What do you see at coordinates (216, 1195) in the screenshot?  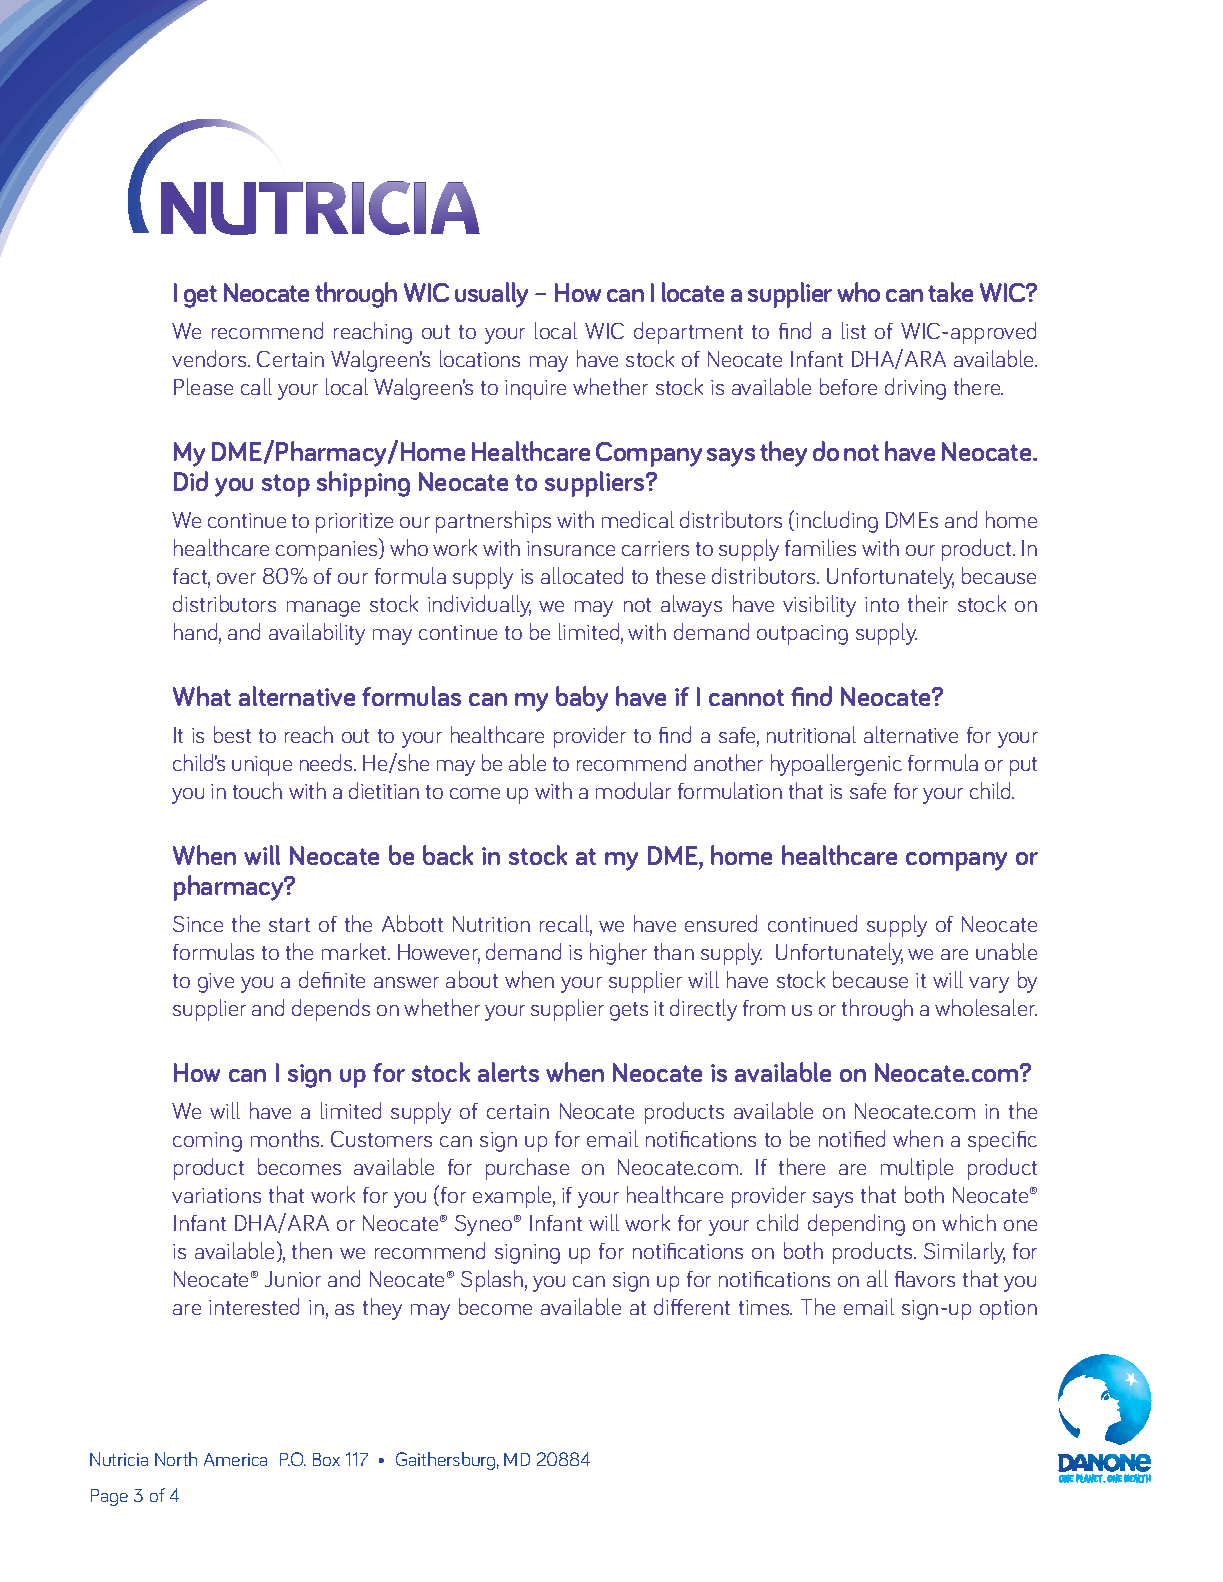 I see `variations` at bounding box center [216, 1195].
